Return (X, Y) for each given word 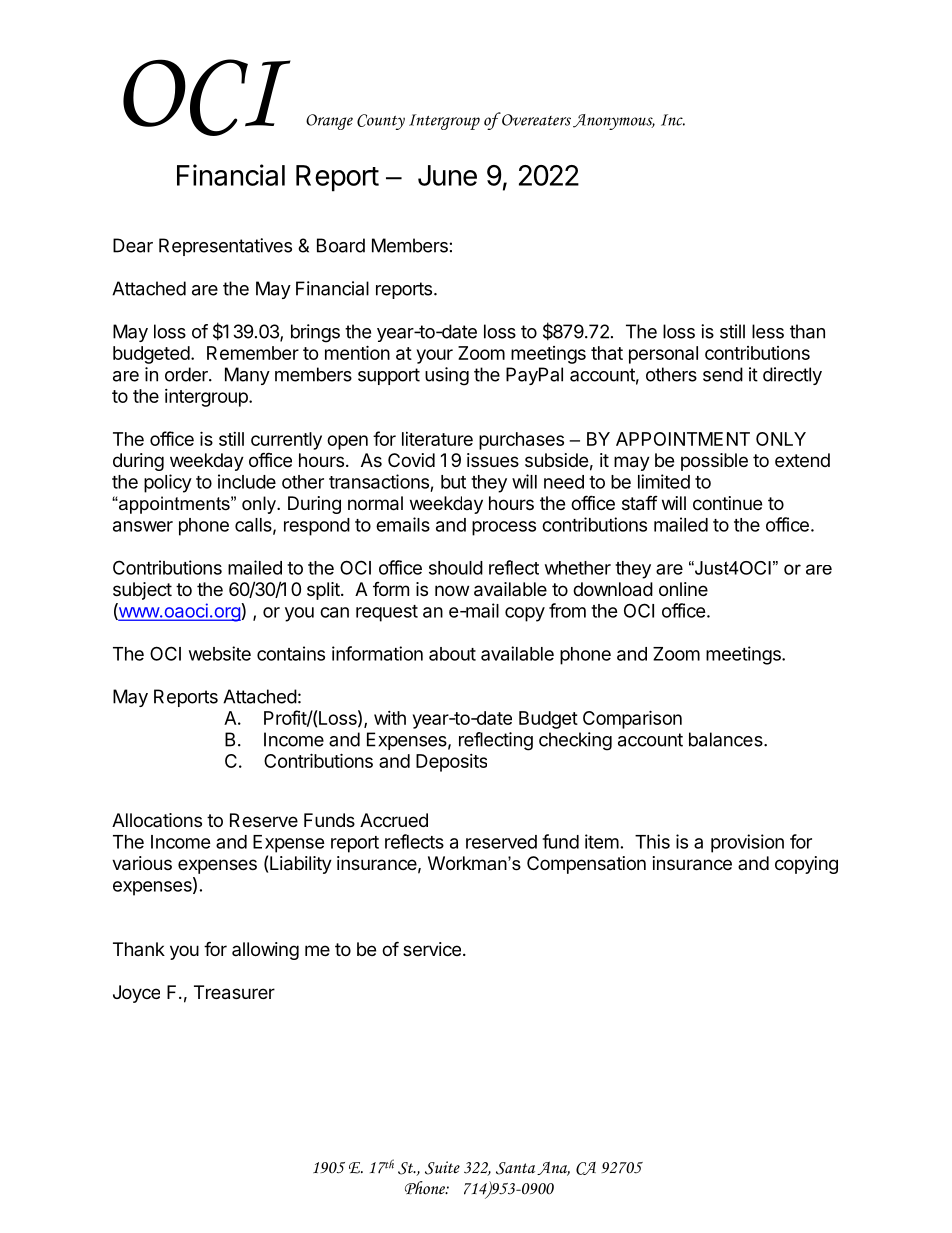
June (447, 175)
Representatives (225, 247)
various (142, 863)
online (683, 589)
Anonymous (614, 122)
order (187, 374)
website (220, 653)
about (452, 654)
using (447, 376)
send (723, 374)
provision (747, 843)
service (432, 949)
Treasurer (234, 992)
